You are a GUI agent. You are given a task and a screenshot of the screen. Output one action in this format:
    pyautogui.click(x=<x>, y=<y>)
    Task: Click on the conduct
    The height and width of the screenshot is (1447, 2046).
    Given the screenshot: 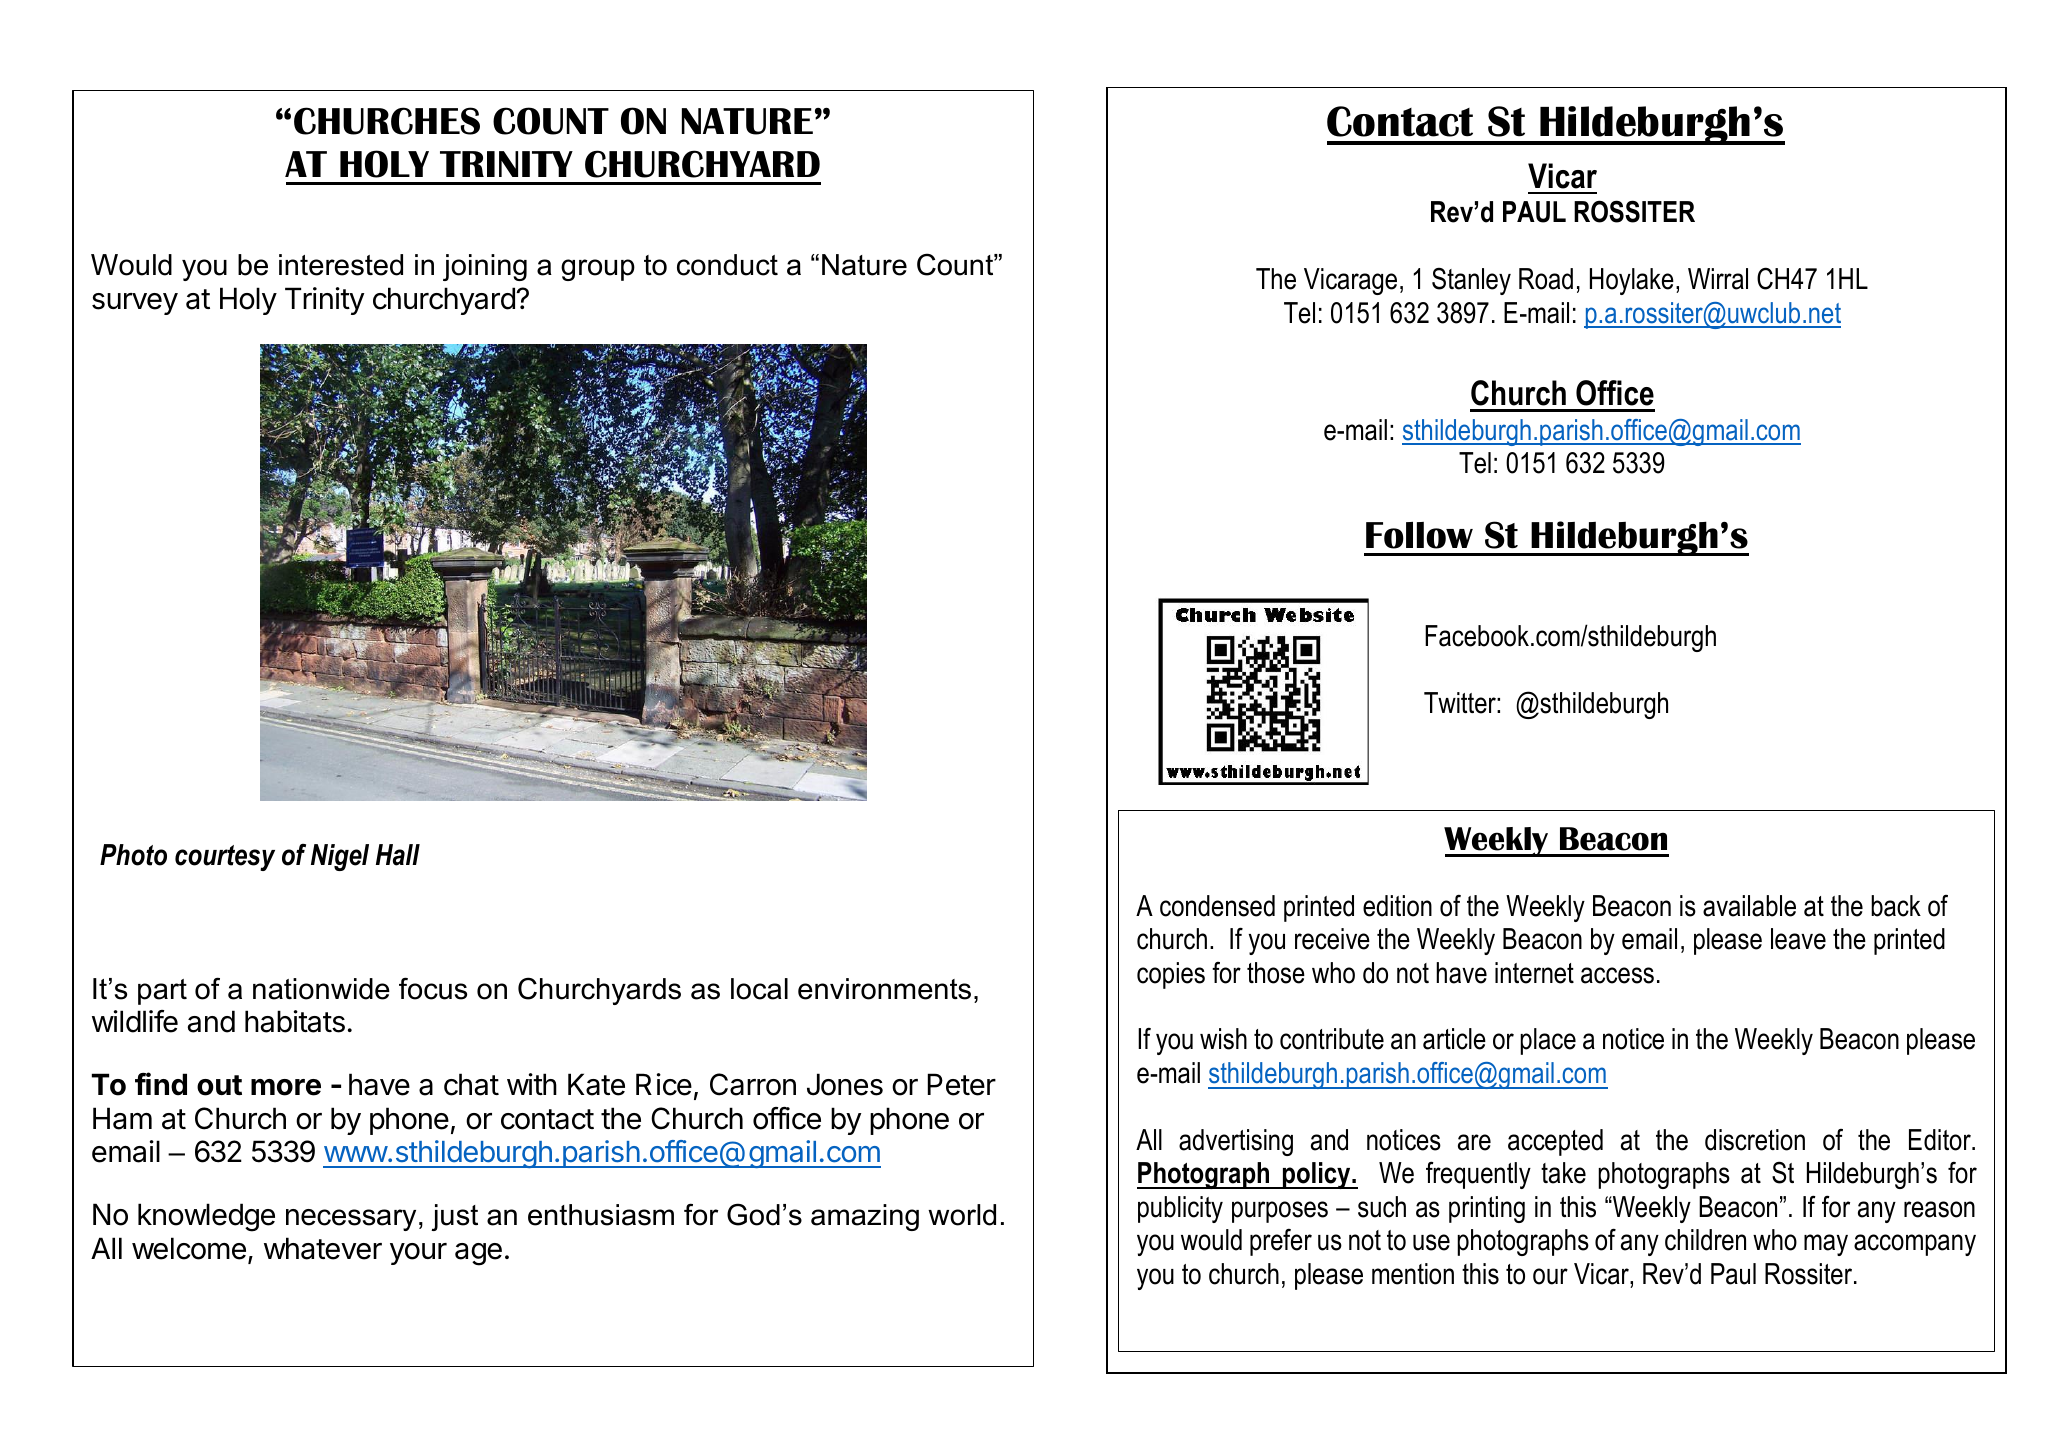 What is the action you would take?
    pyautogui.click(x=727, y=265)
